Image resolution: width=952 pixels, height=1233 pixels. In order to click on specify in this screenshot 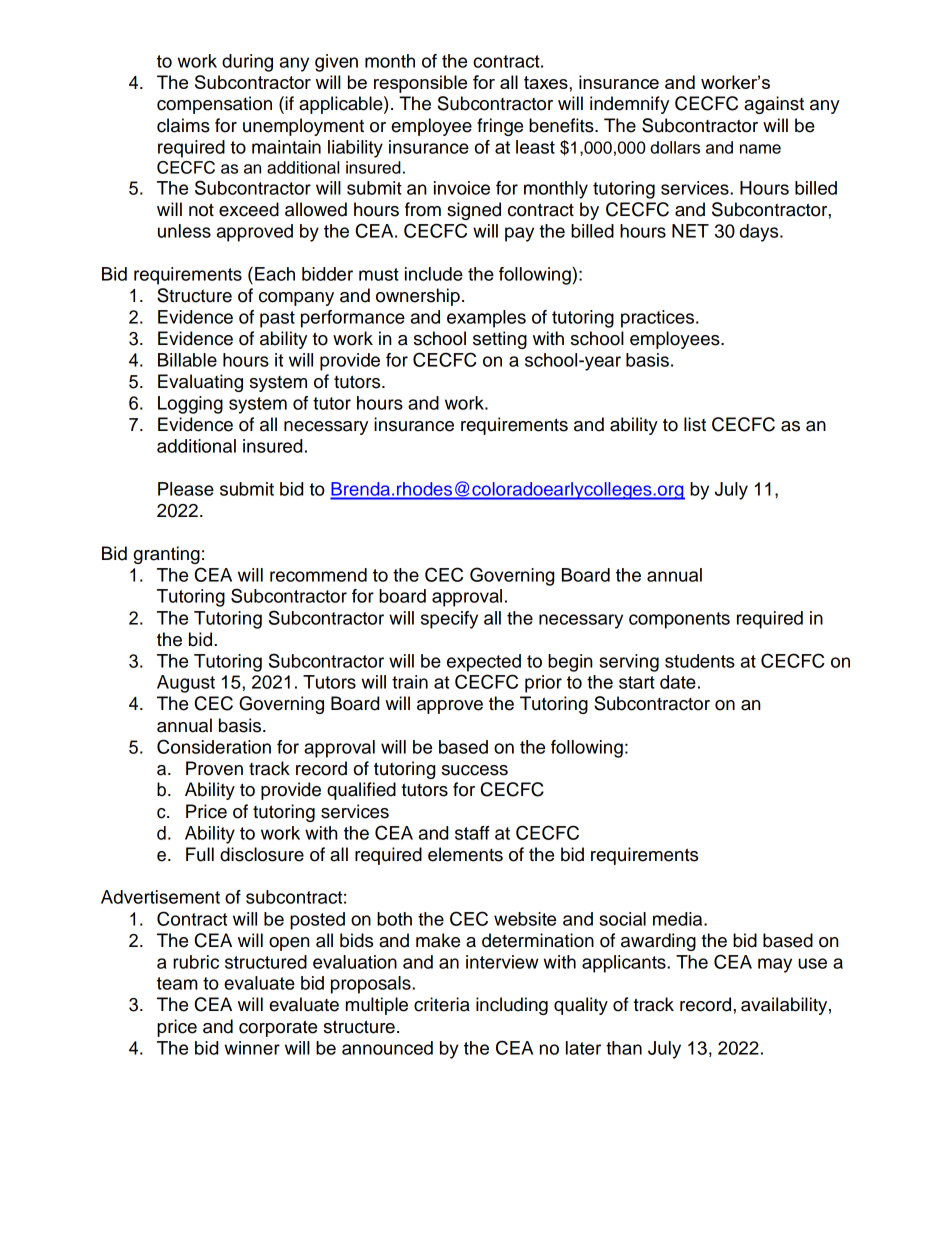, I will do `click(449, 620)`.
